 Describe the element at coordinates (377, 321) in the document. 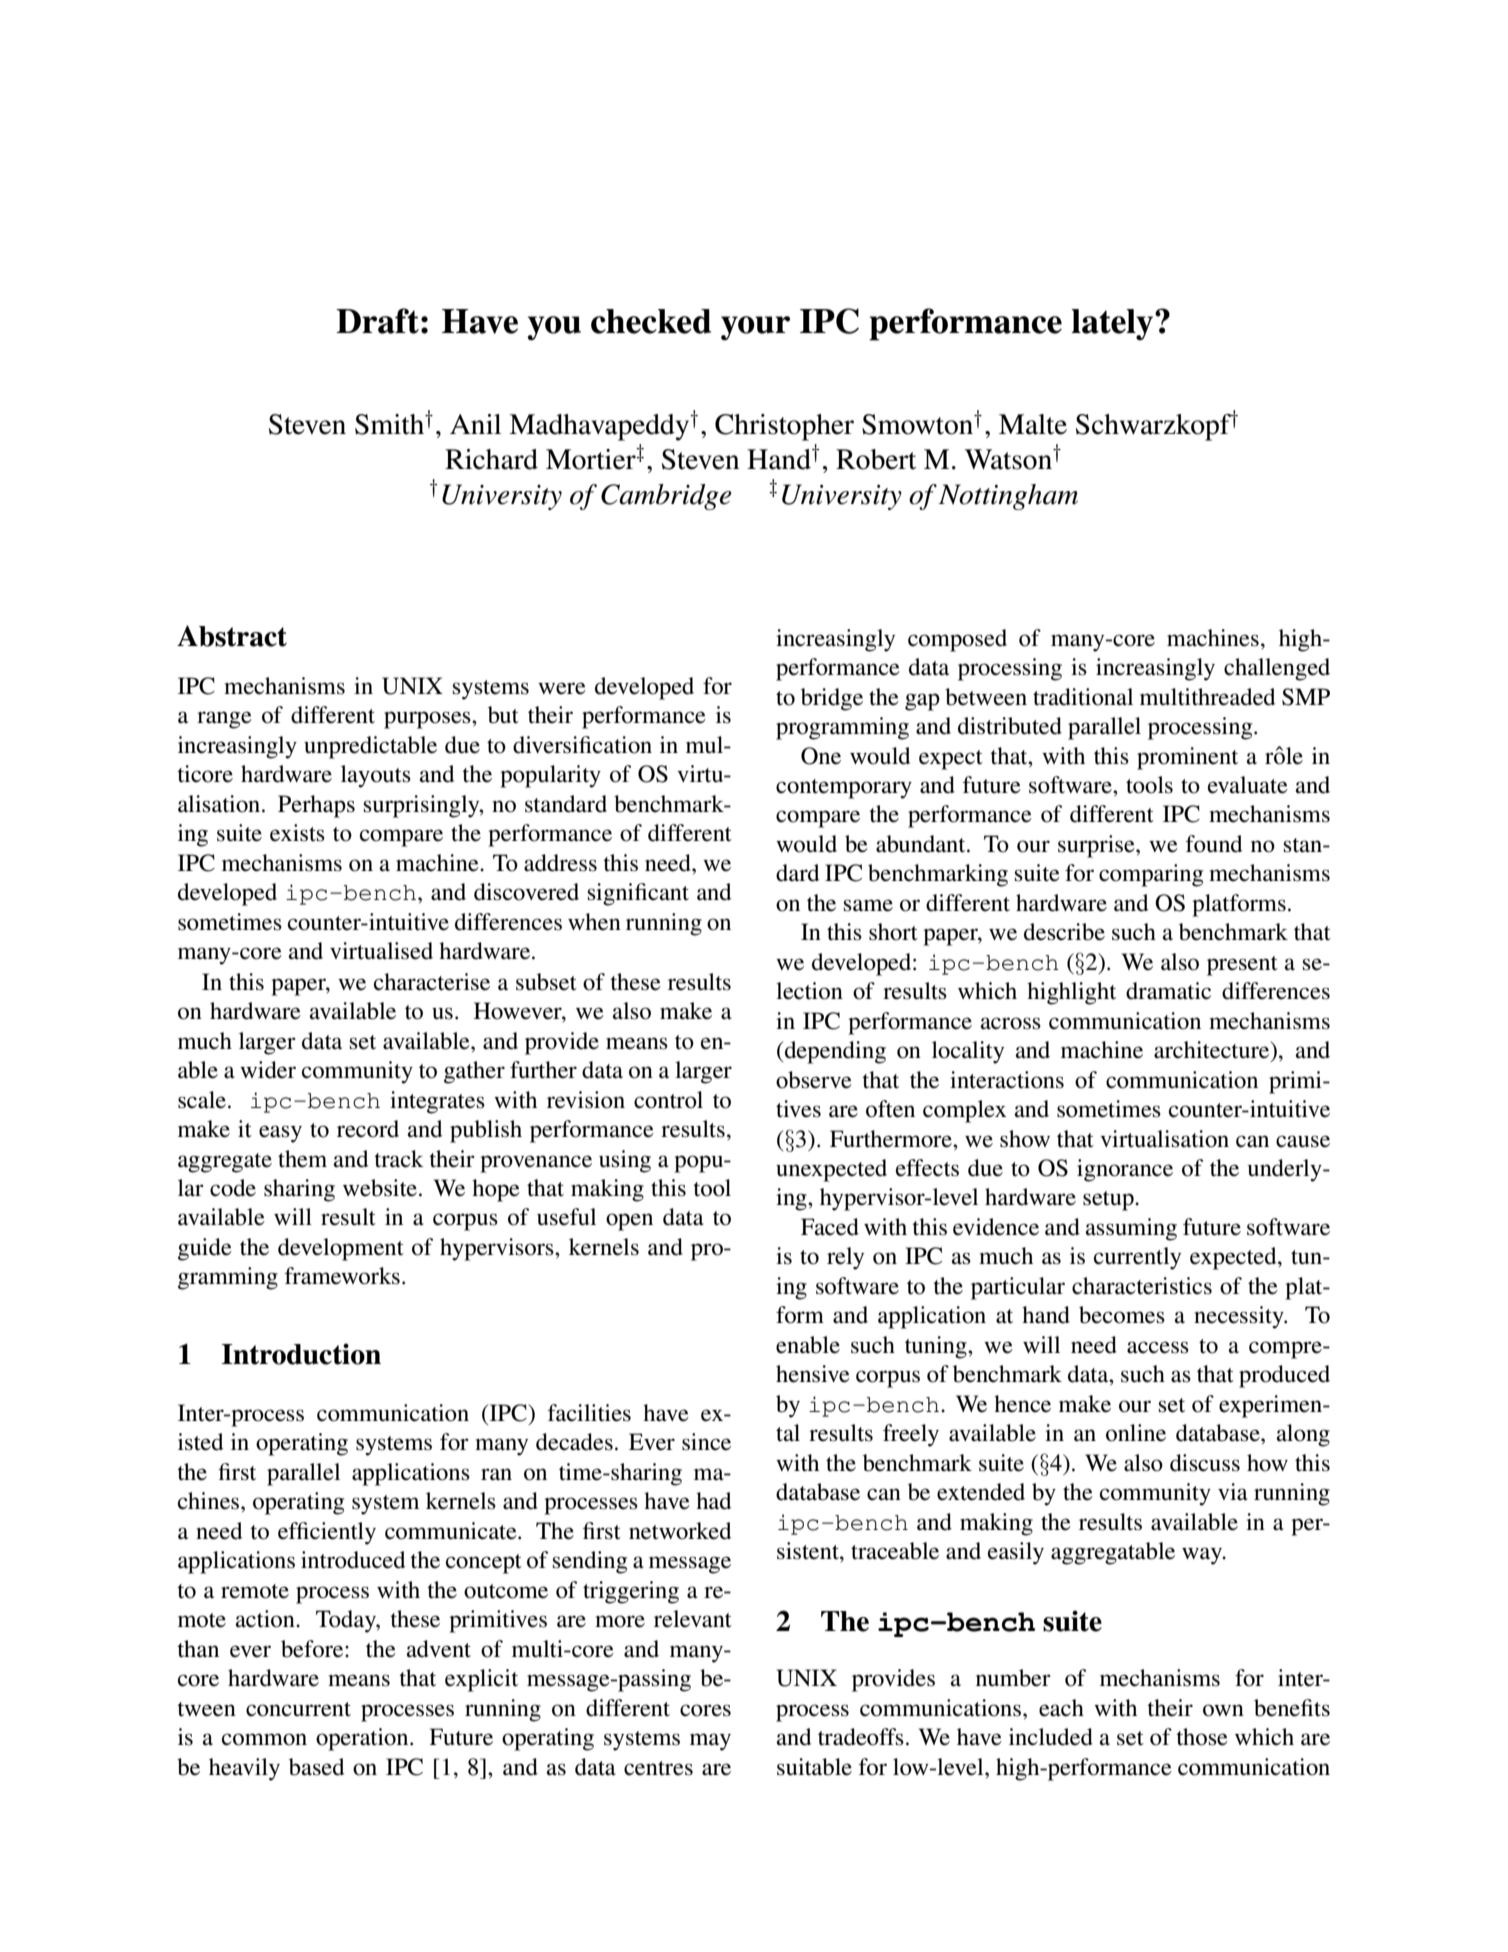

I see `Draft` at that location.
